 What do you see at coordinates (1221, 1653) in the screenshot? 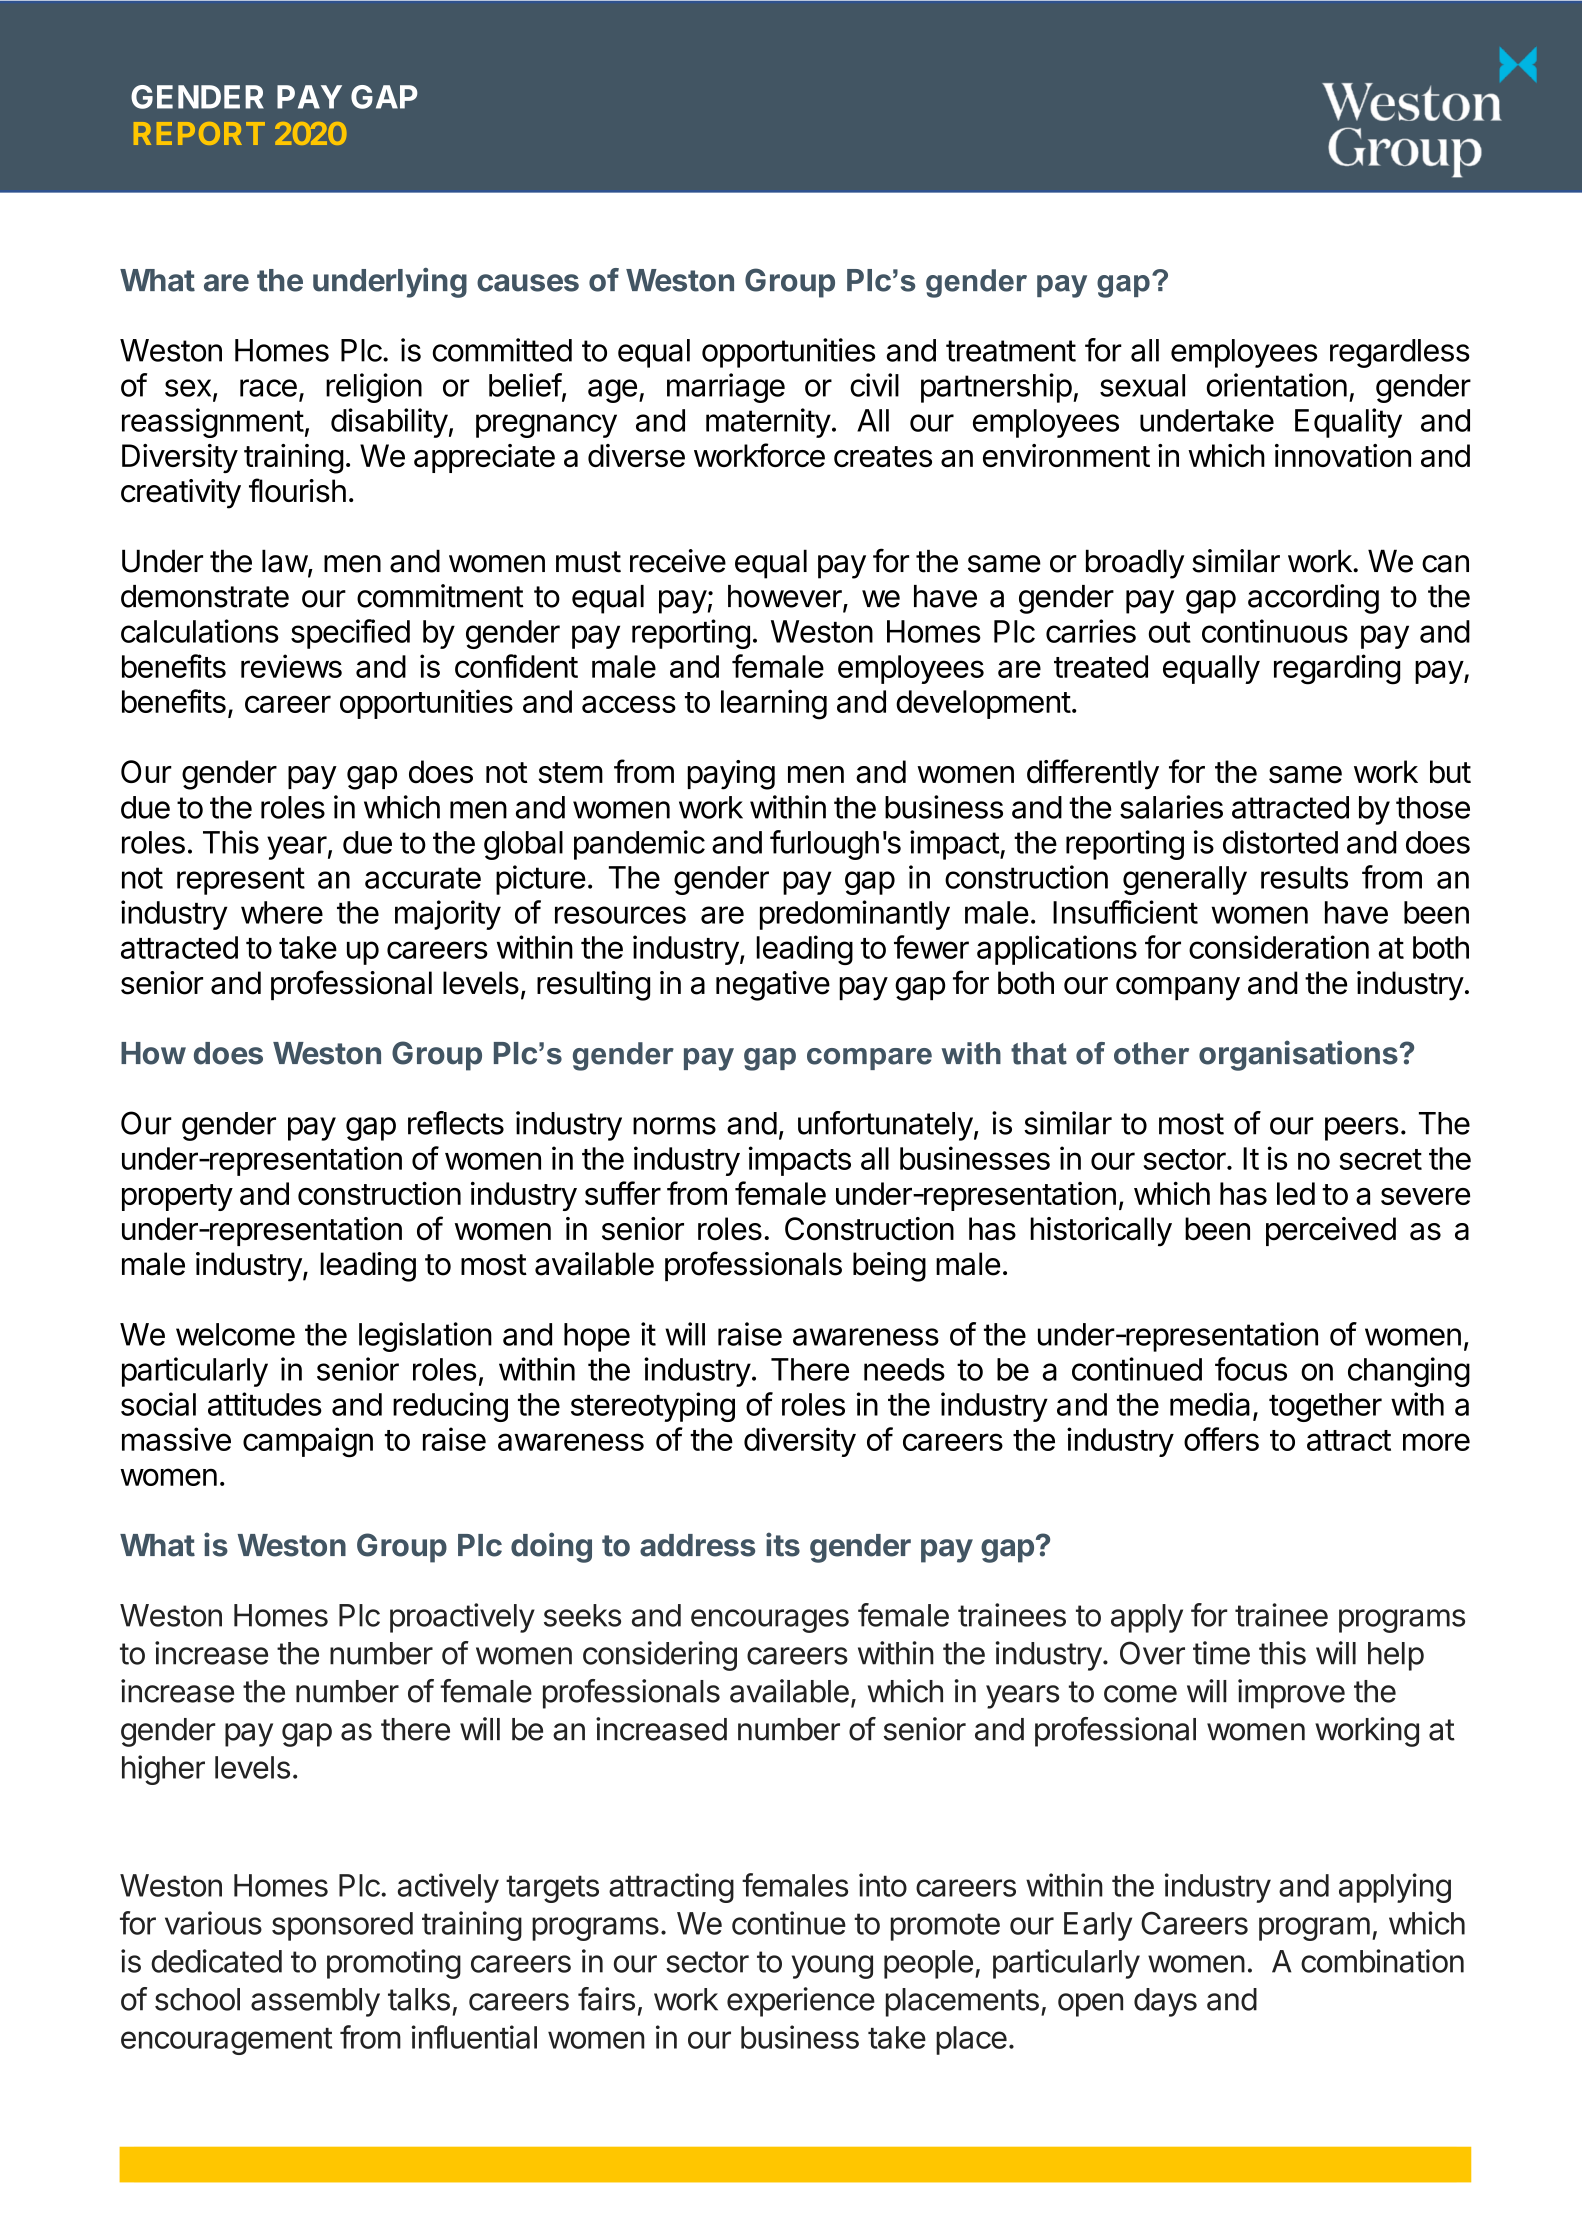
I see `time` at bounding box center [1221, 1653].
